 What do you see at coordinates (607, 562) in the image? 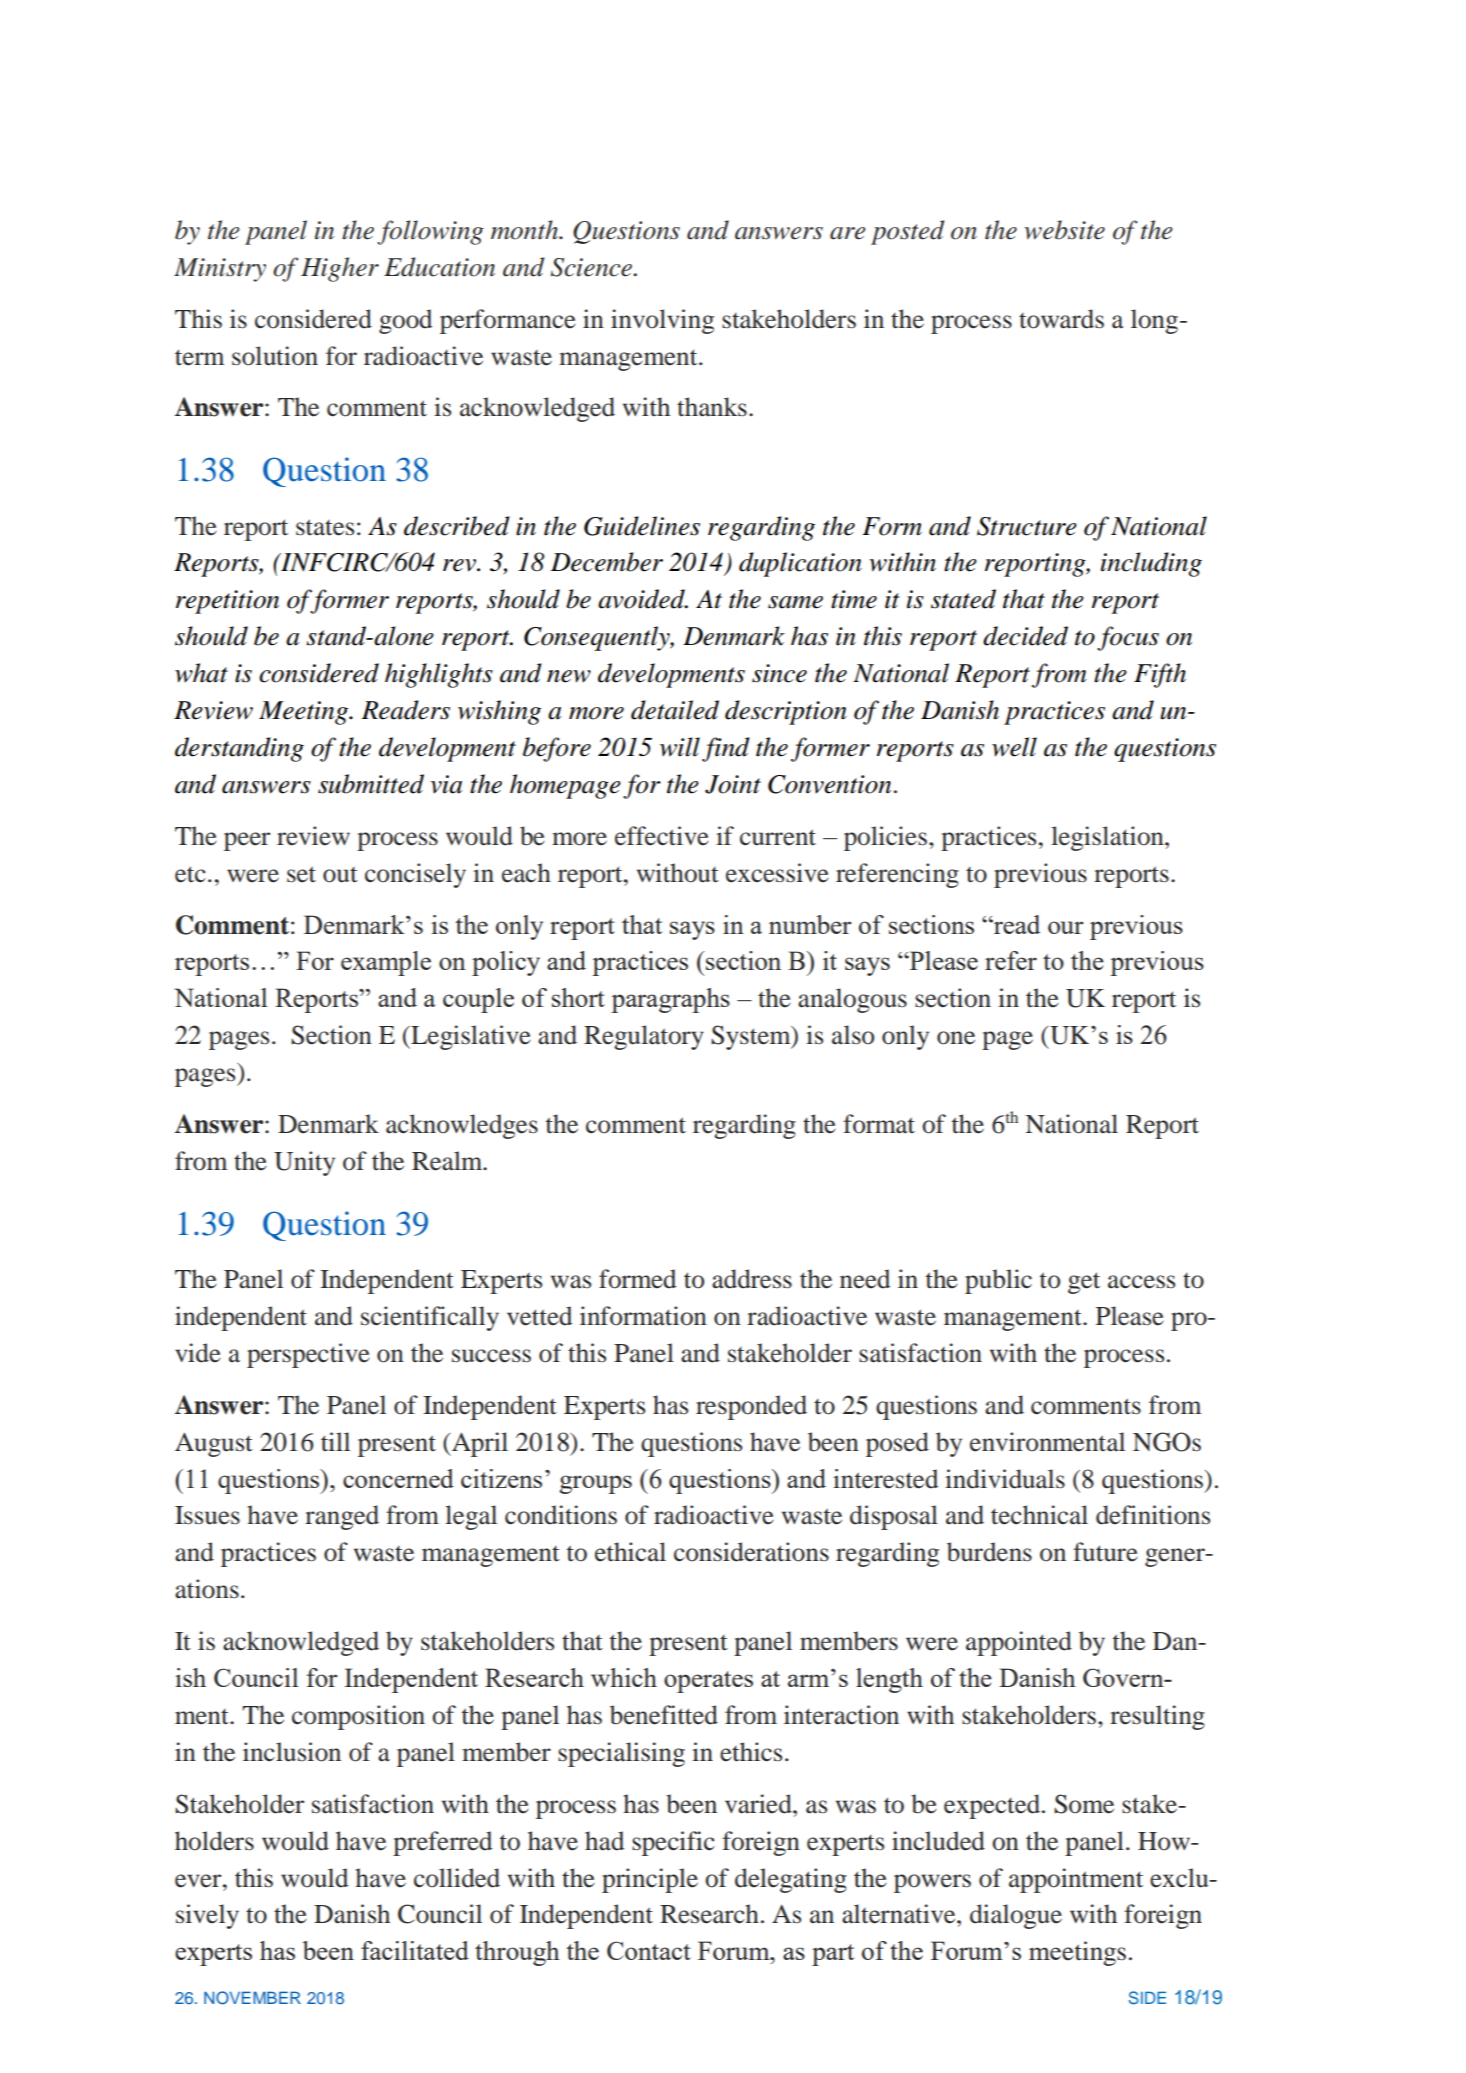
I see `December` at bounding box center [607, 562].
